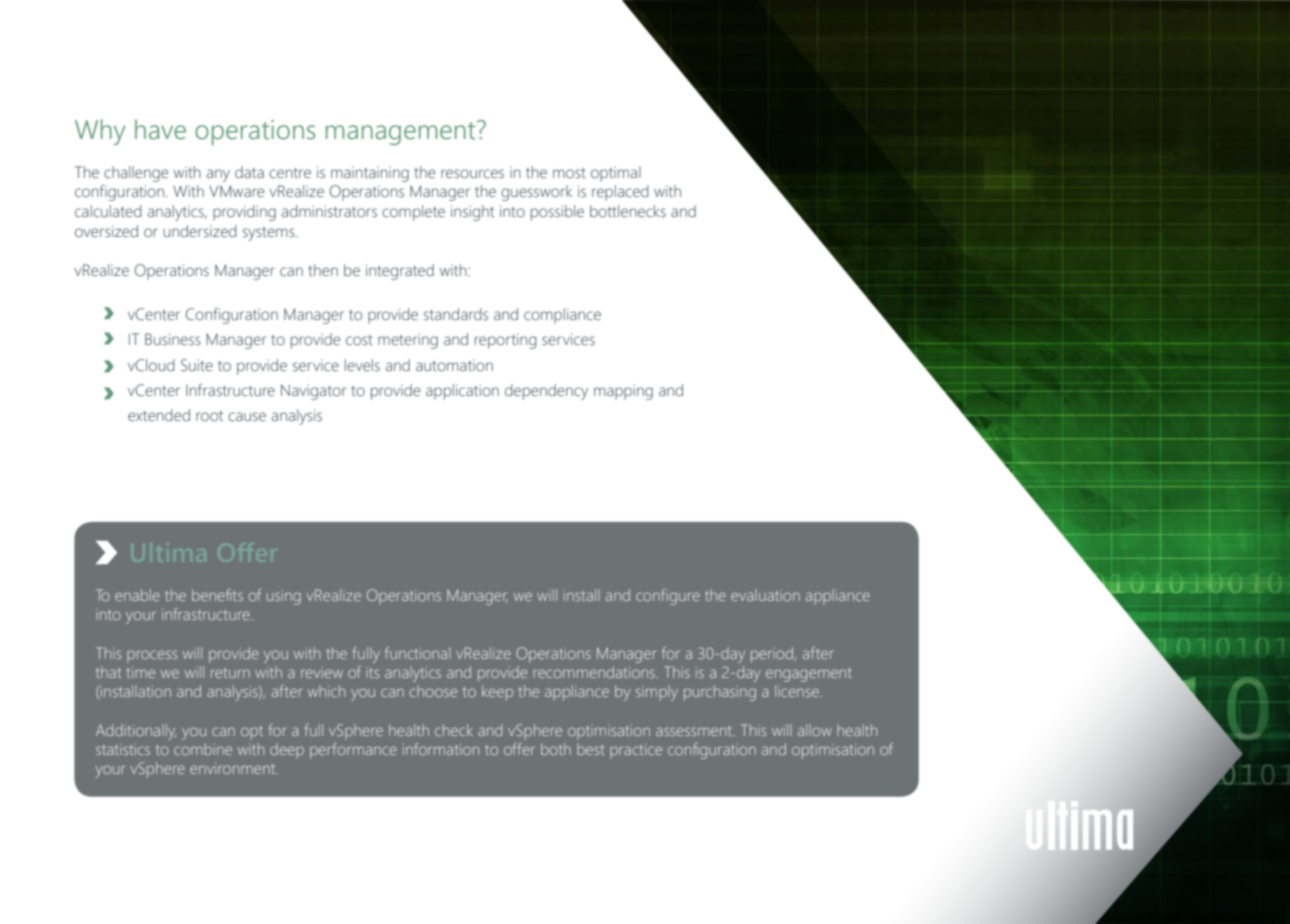 Image resolution: width=1290 pixels, height=924 pixels. Describe the element at coordinates (441, 749) in the image. I see `information` at that location.
